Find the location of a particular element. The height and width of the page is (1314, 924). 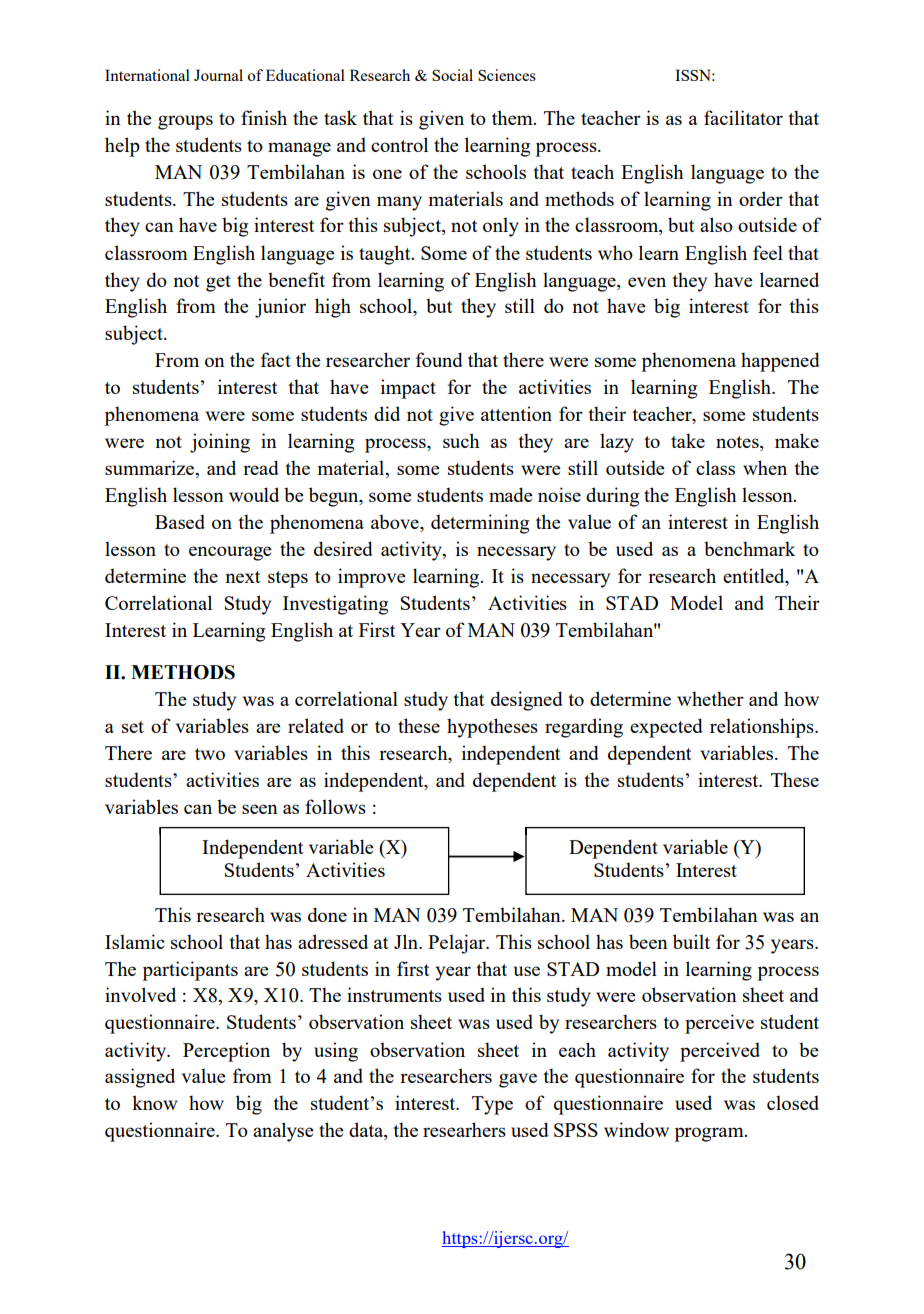

improve is located at coordinates (372, 578).
